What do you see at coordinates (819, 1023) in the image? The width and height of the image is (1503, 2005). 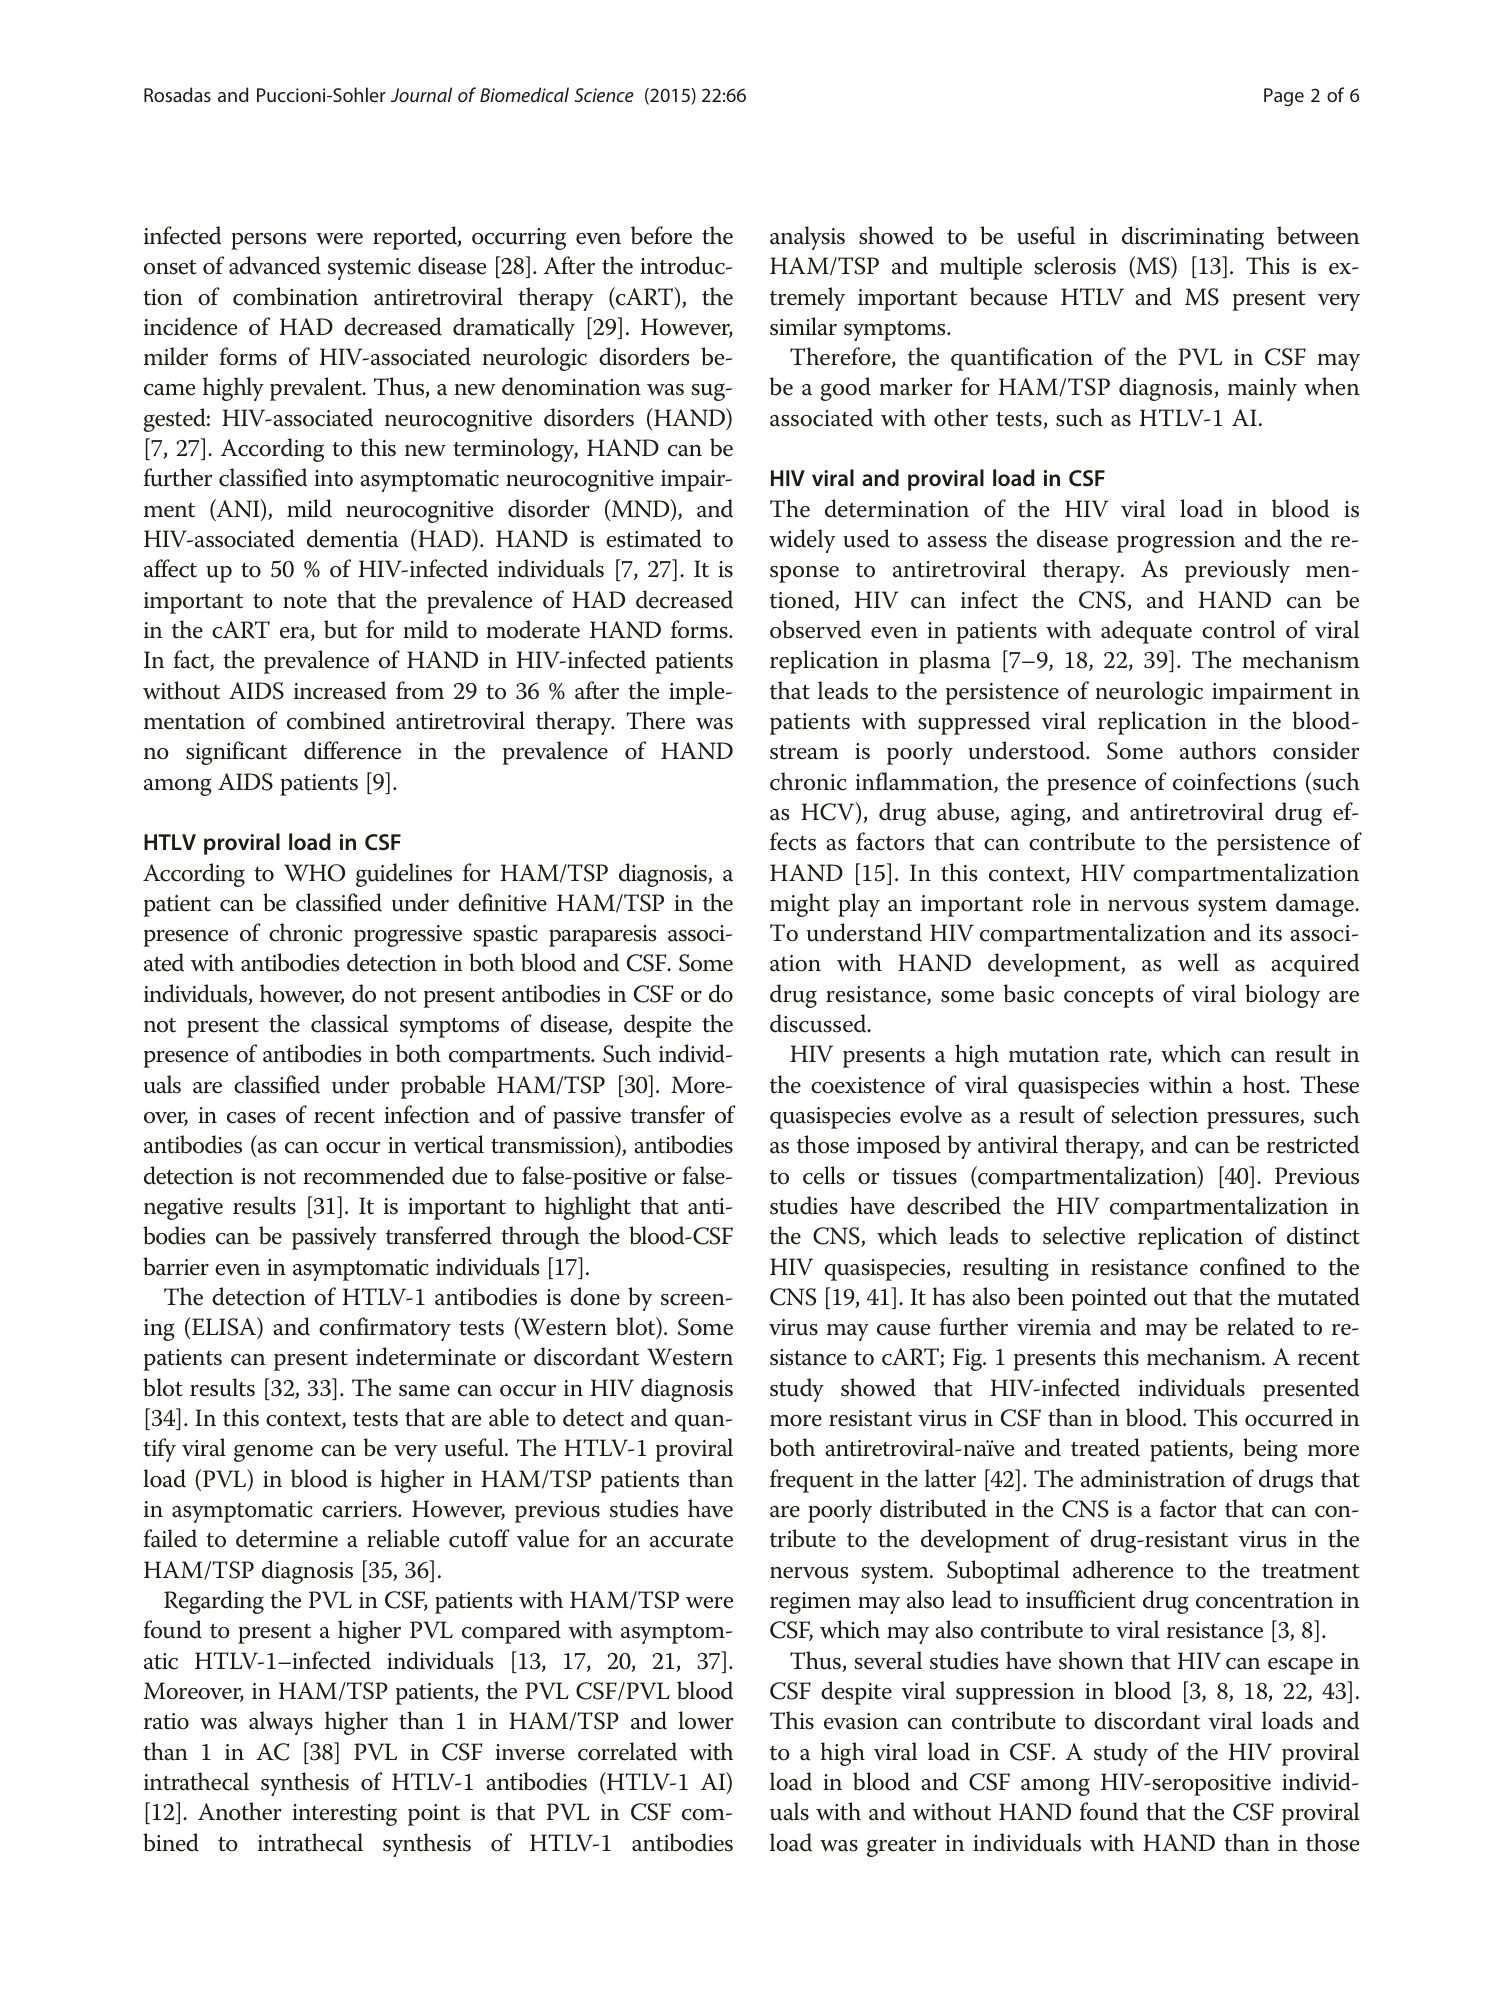 I see `discussed` at bounding box center [819, 1023].
